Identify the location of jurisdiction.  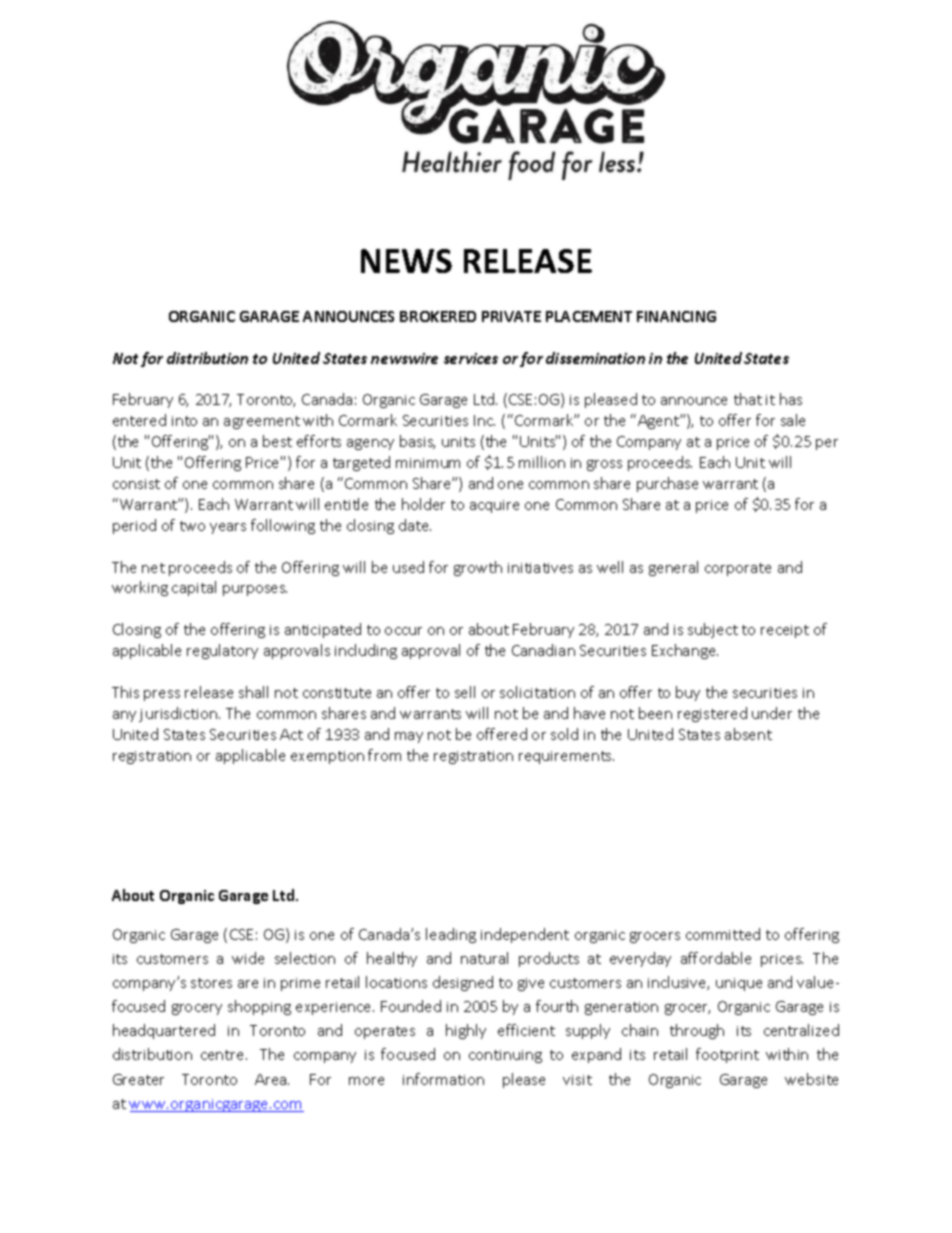
(179, 714).
